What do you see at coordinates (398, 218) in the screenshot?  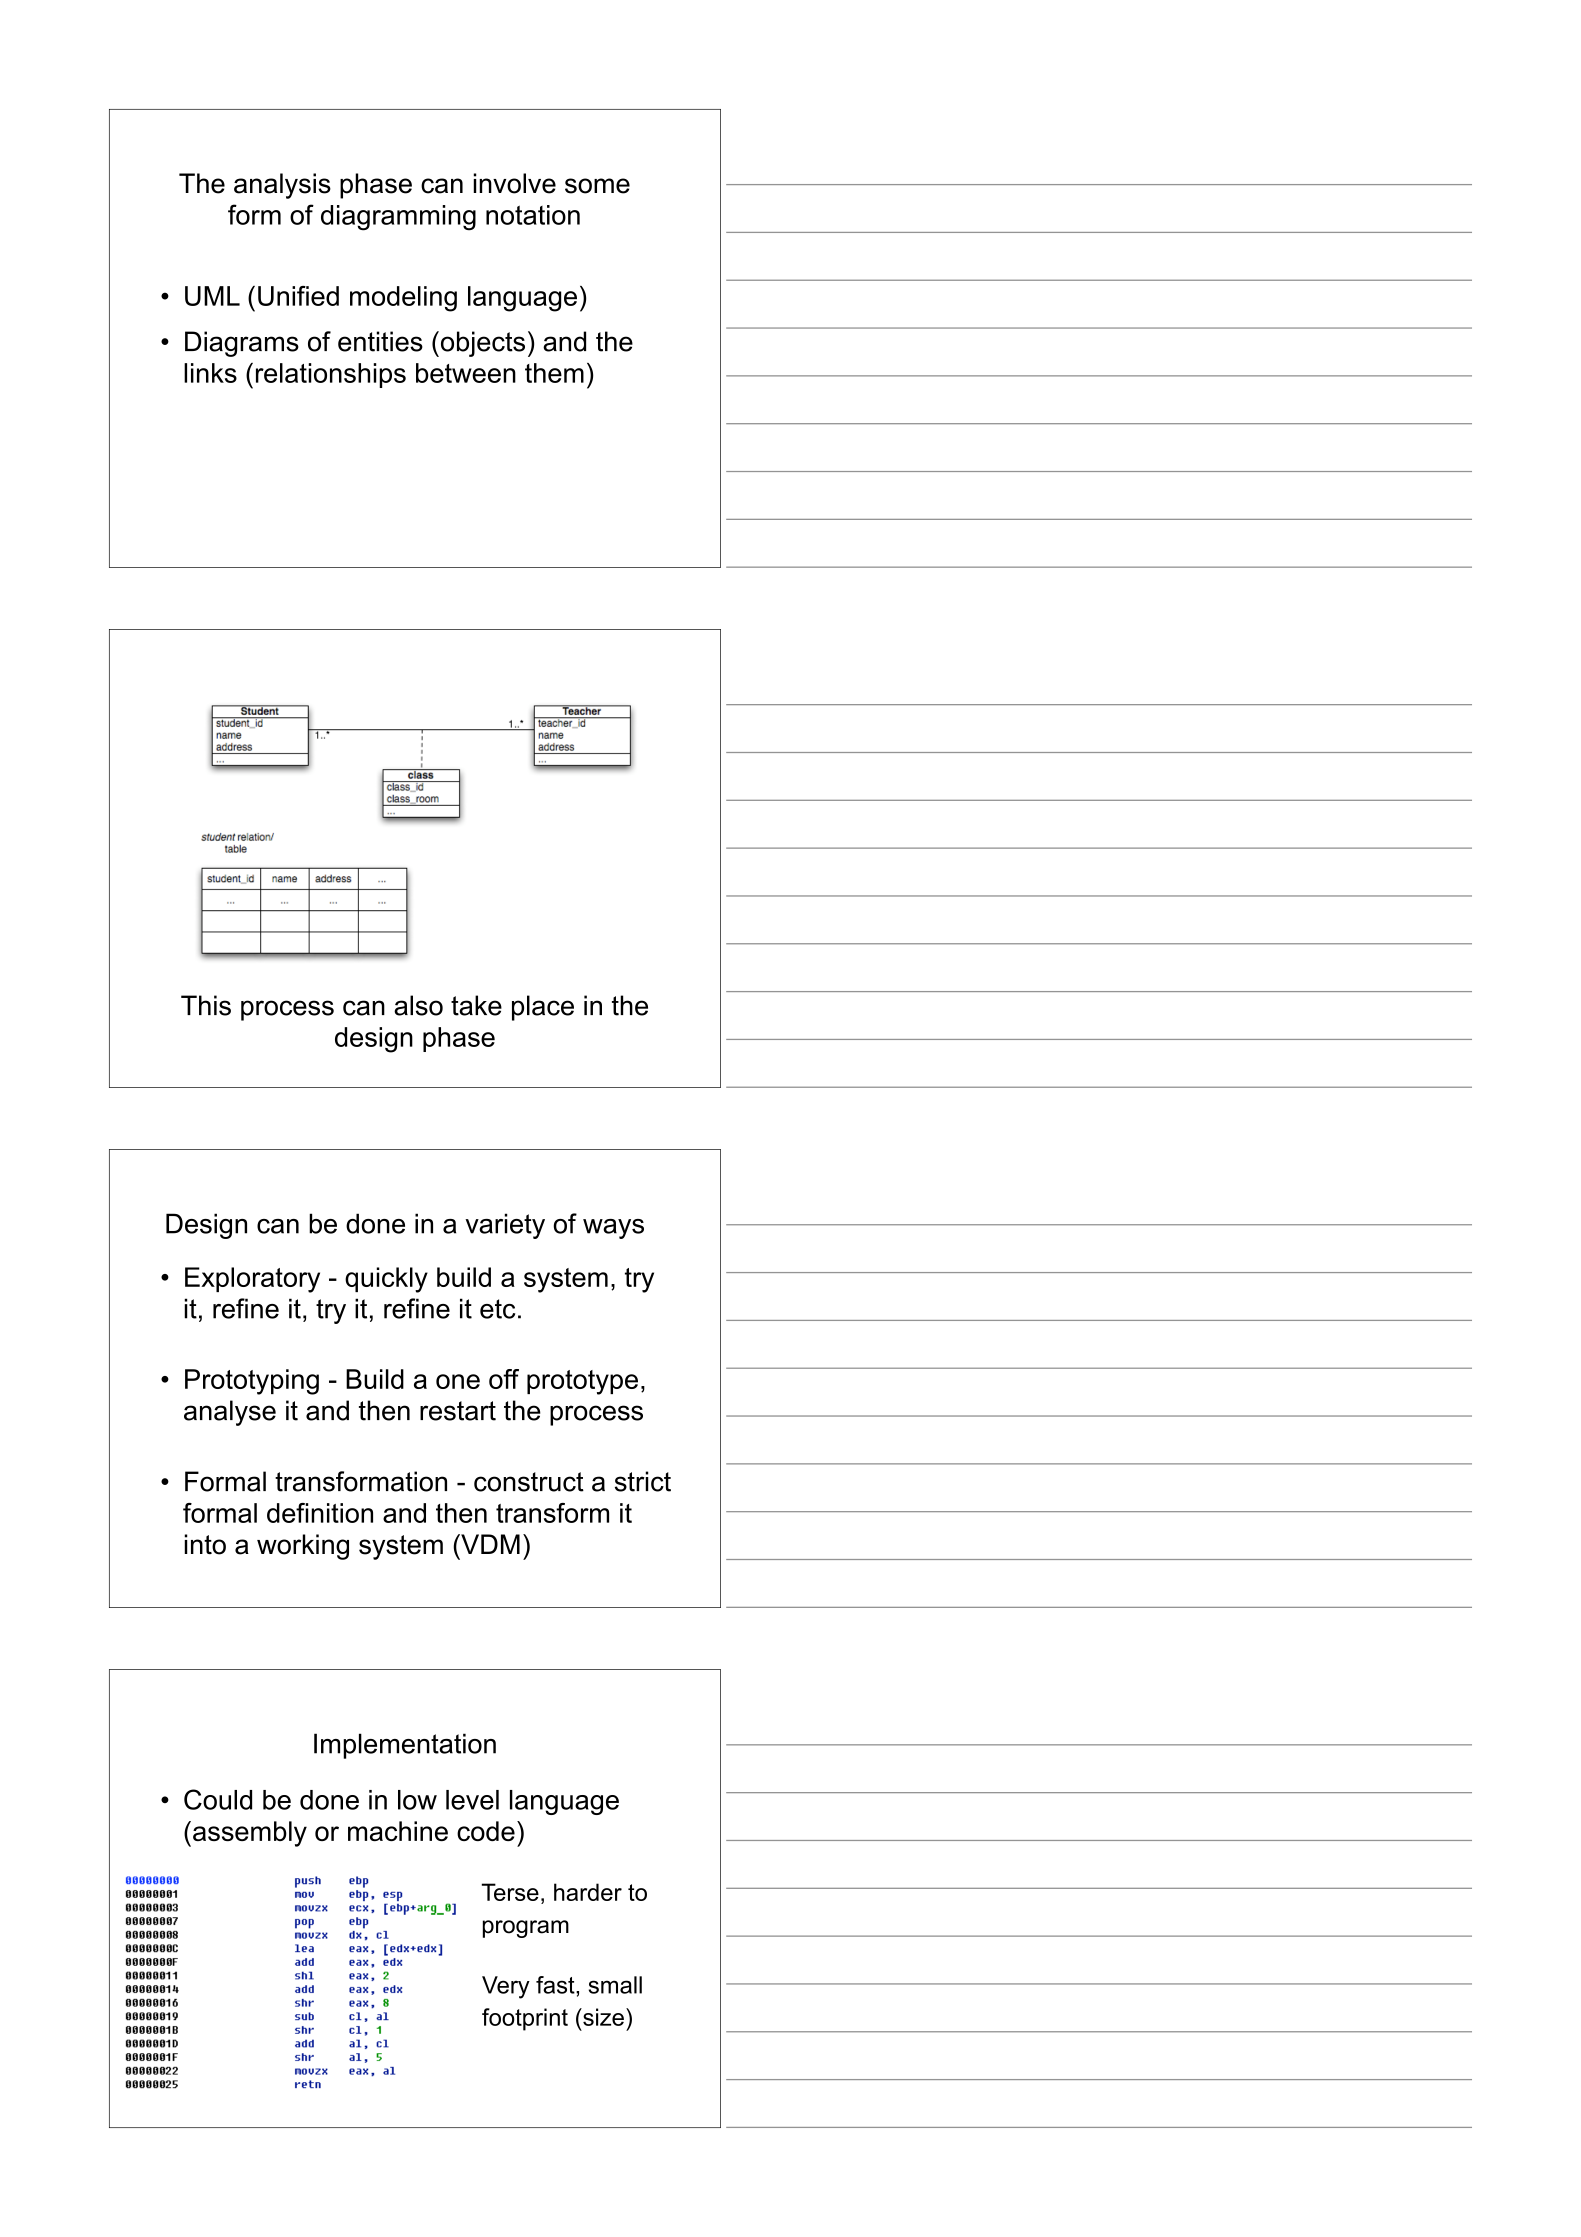 I see `diagramming` at bounding box center [398, 218].
